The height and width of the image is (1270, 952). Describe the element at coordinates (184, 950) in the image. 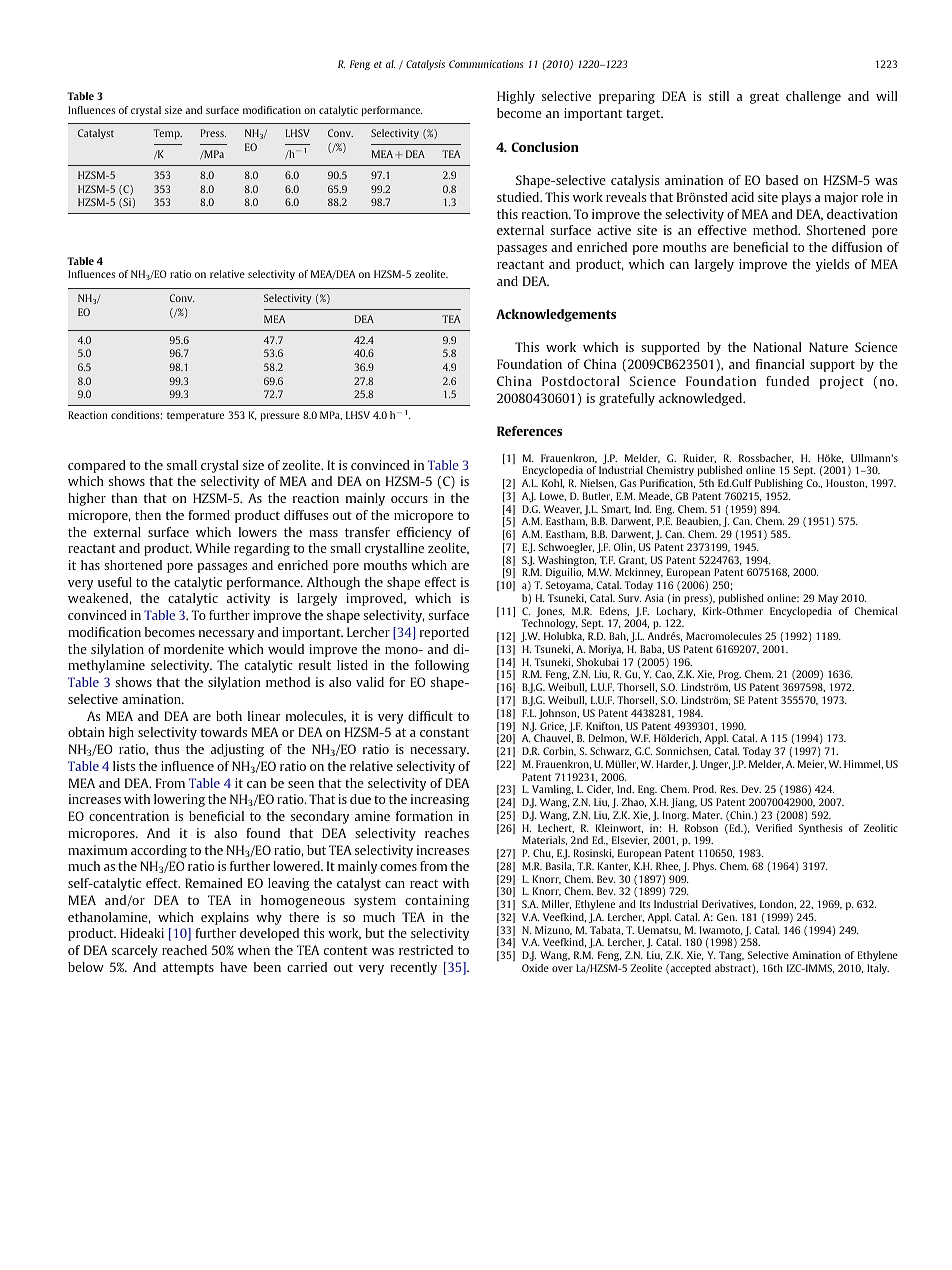

I see `reached` at that location.
